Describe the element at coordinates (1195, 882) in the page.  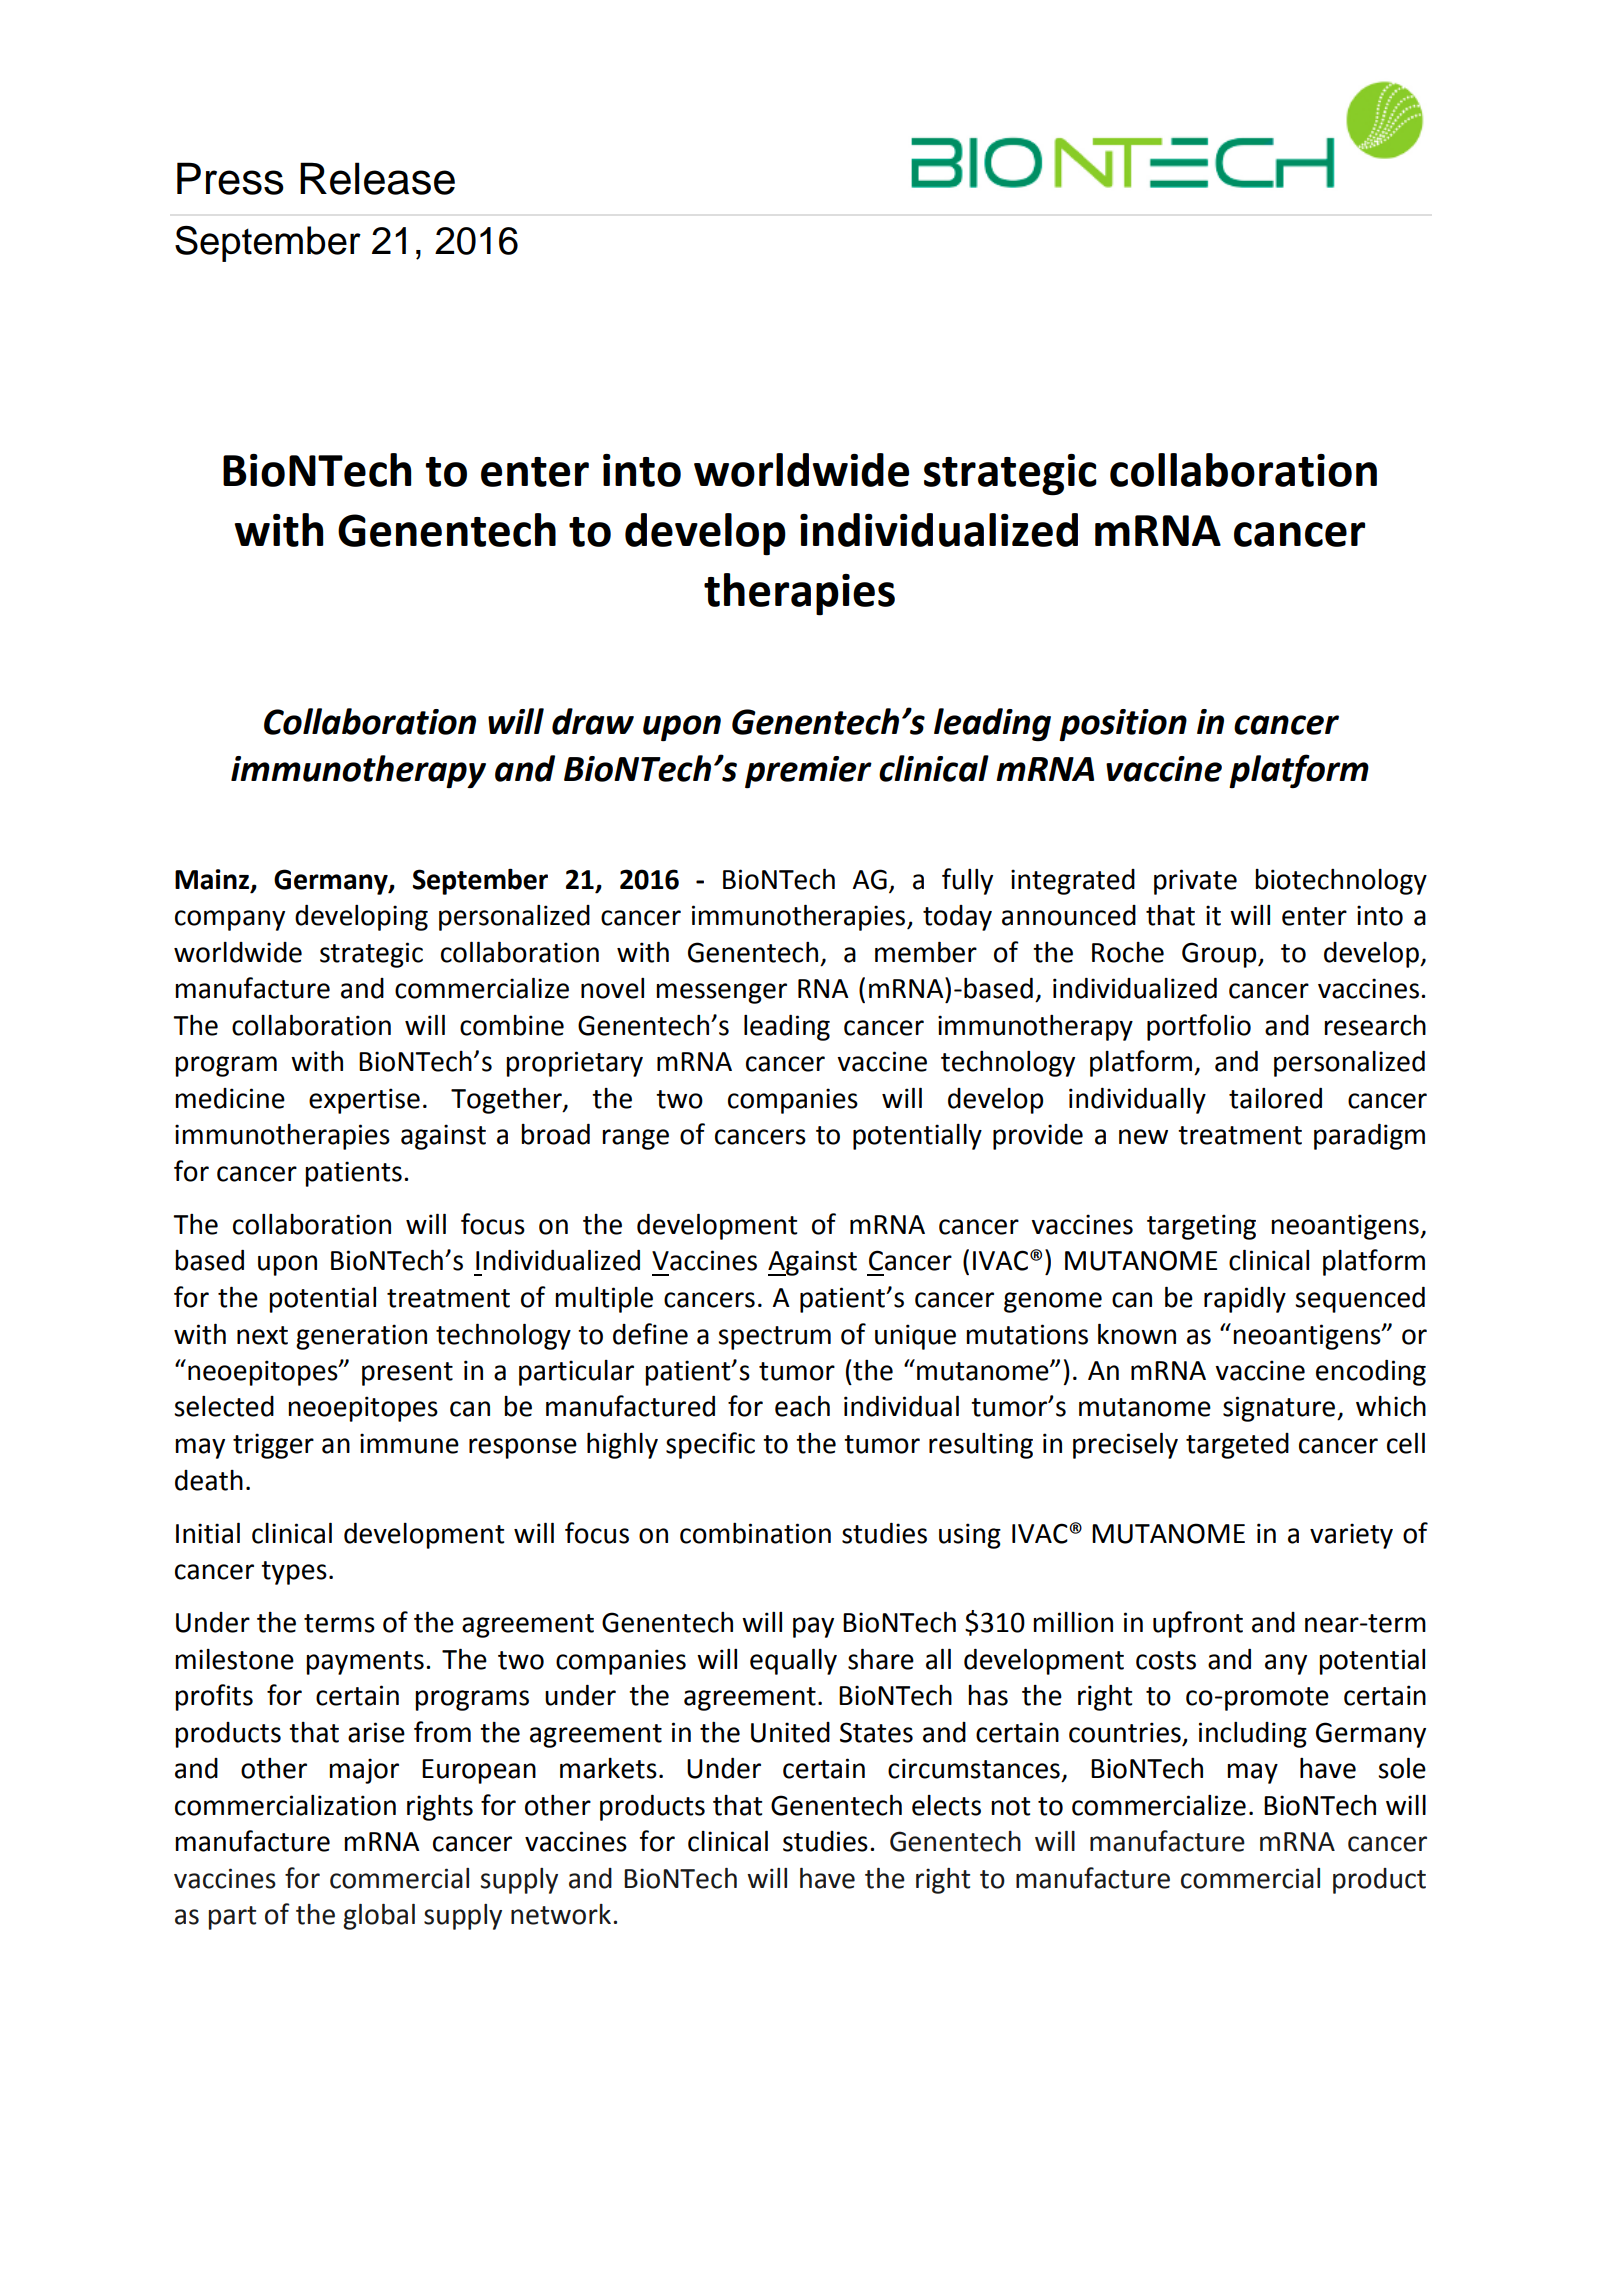
I see `private` at that location.
